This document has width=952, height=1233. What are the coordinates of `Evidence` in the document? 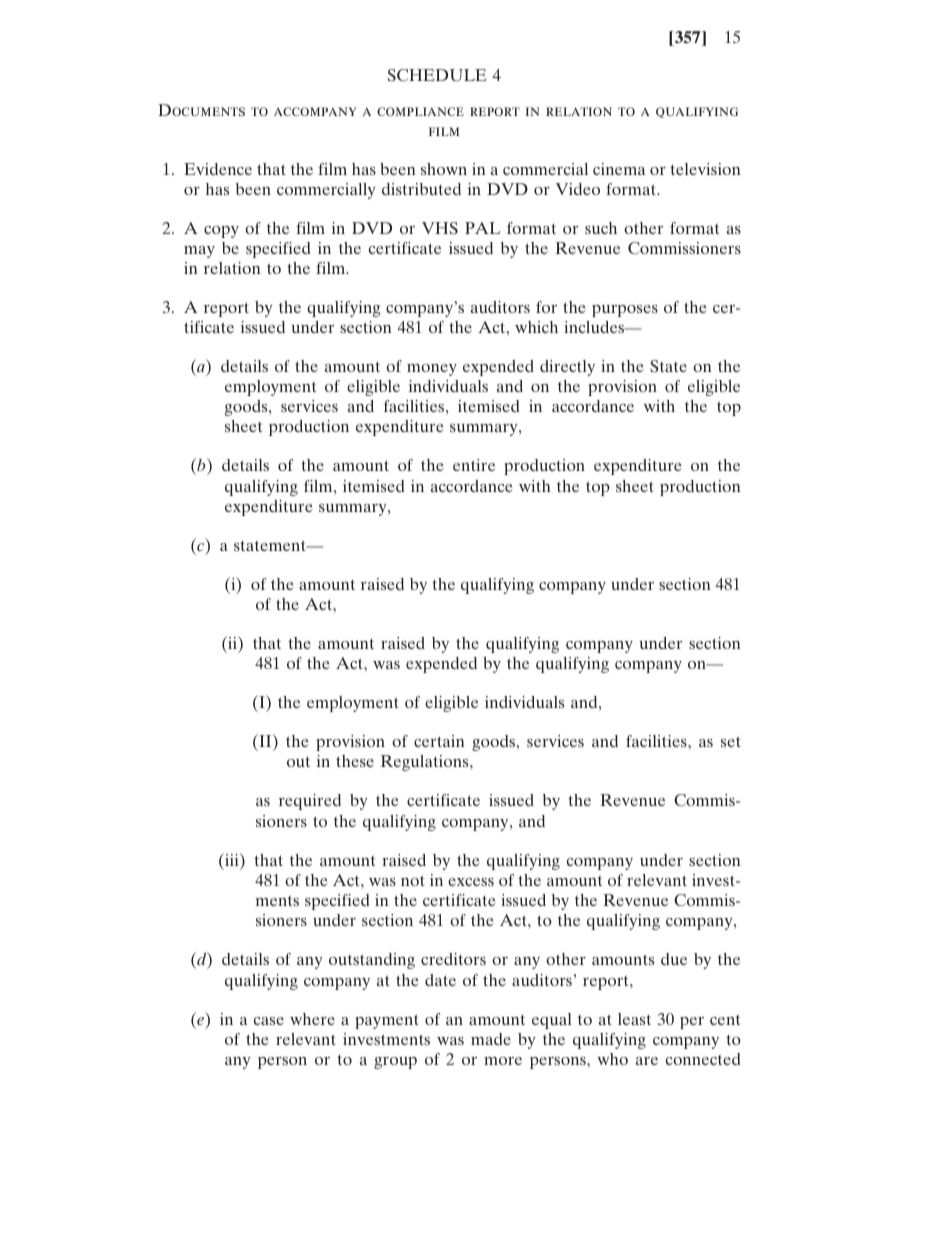 It's located at (218, 169).
